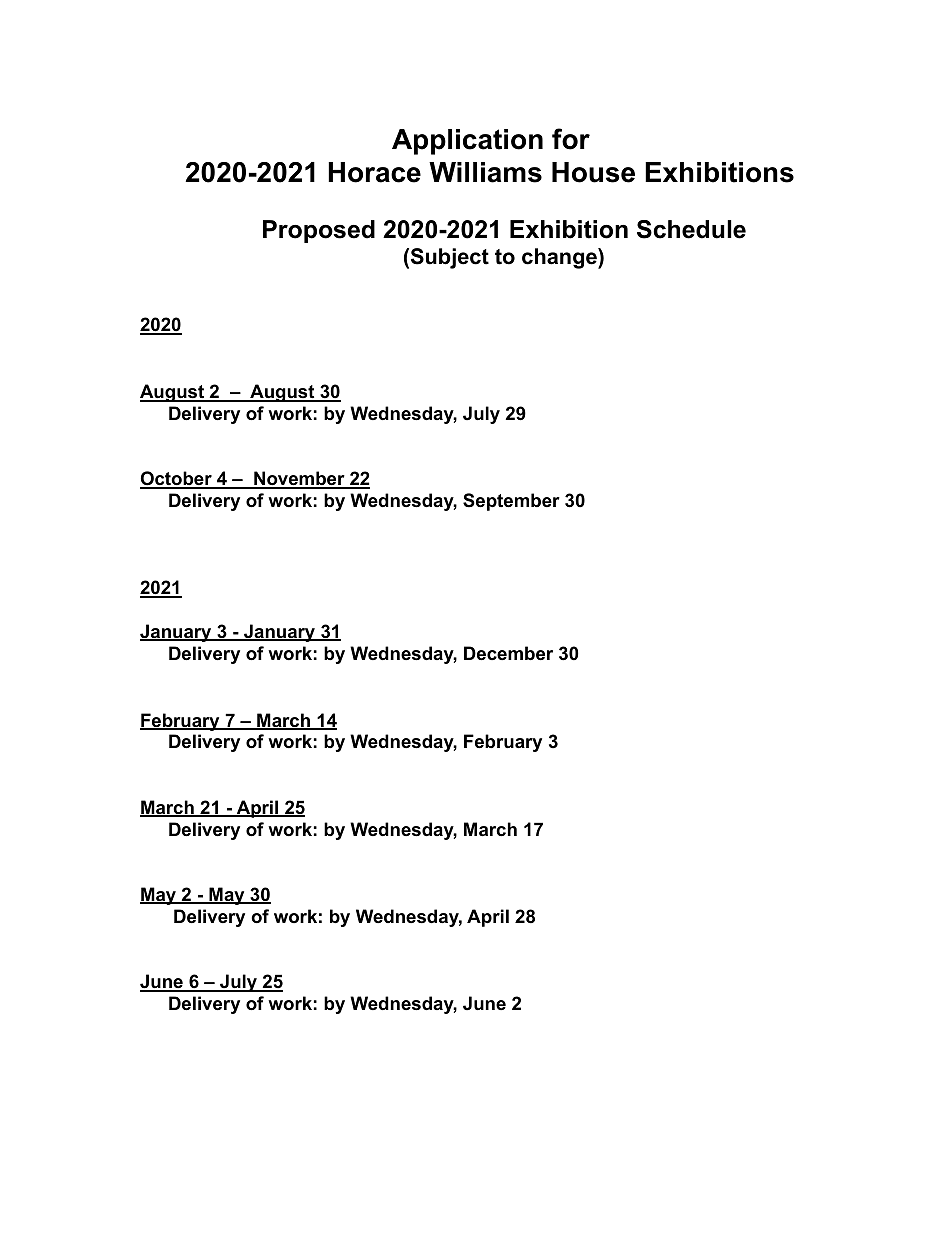  I want to click on House, so click(593, 172).
